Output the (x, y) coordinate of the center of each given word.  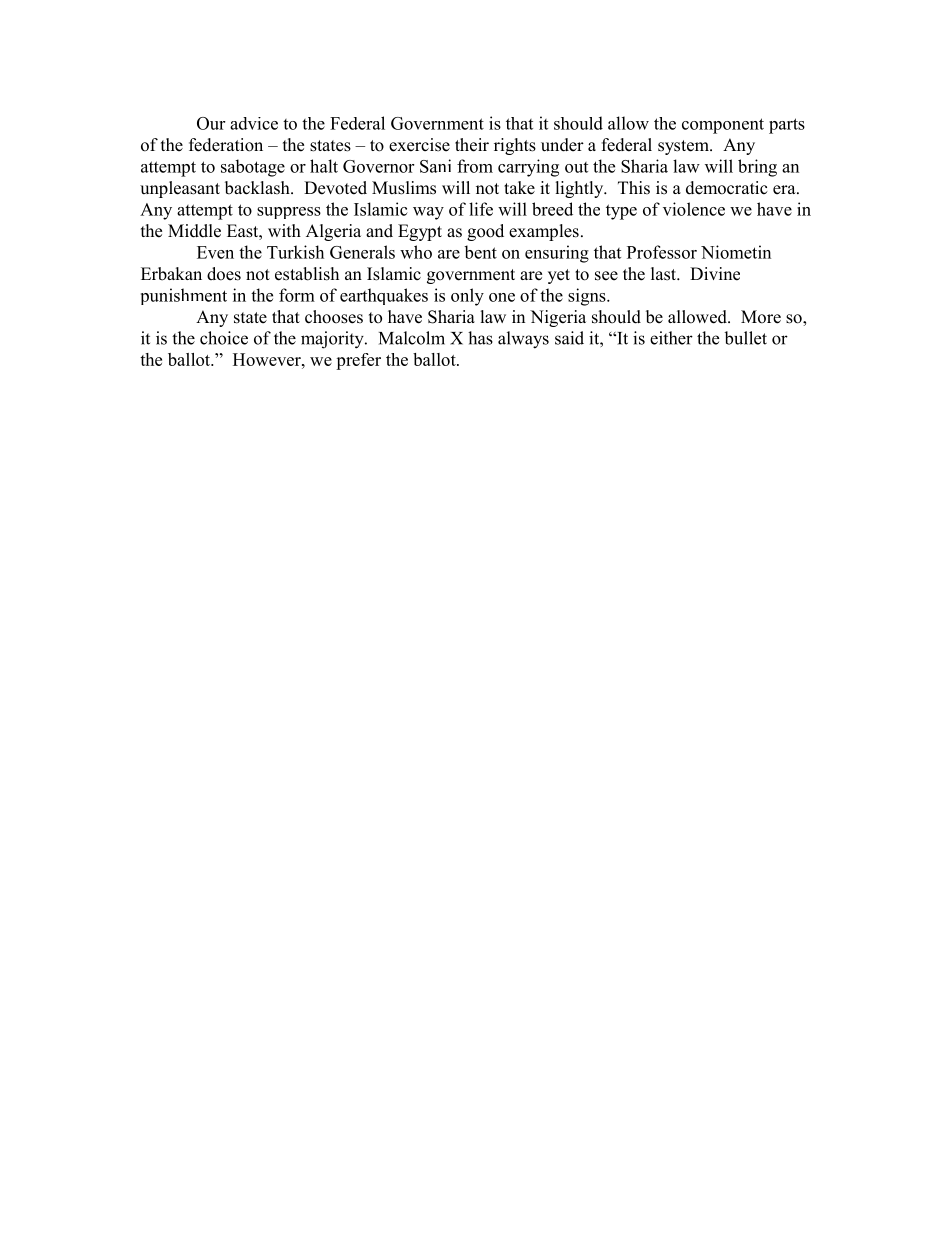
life (481, 209)
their (472, 145)
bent (480, 252)
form (297, 295)
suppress (289, 213)
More (761, 317)
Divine (715, 274)
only (467, 297)
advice (254, 123)
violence (694, 209)
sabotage (253, 168)
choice (224, 338)
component (723, 126)
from (475, 166)
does (224, 274)
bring (757, 168)
